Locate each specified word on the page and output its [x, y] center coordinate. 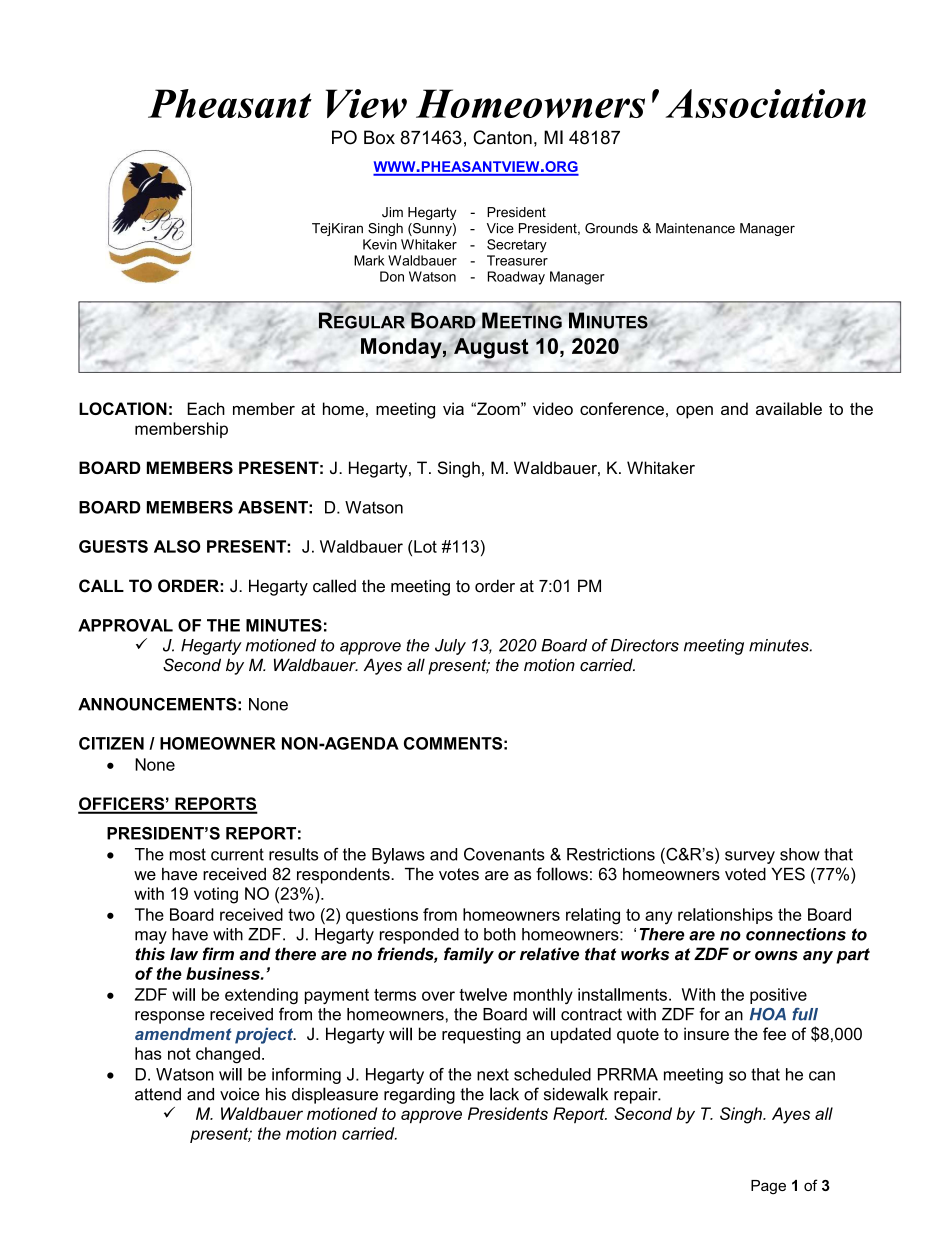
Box [379, 137]
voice [240, 1094]
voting [216, 895]
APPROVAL [125, 625]
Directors [645, 645]
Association [765, 103]
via [453, 408]
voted [745, 874]
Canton [502, 137]
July [450, 647]
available [789, 408]
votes [459, 874]
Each [206, 408]
